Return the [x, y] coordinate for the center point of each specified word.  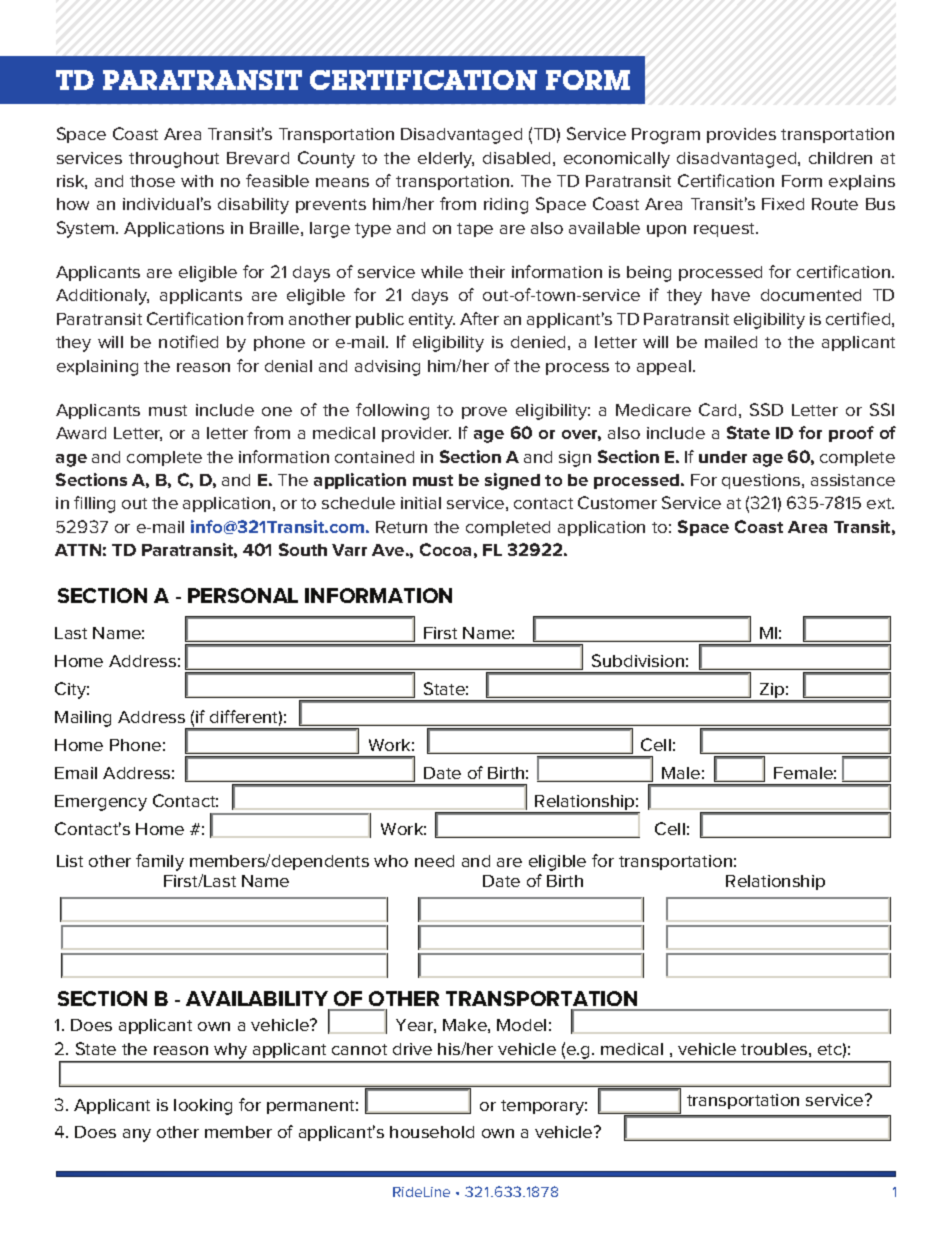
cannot [359, 1049]
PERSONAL [243, 595]
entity [432, 321]
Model [521, 1025]
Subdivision [638, 660]
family [160, 862]
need [434, 861]
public [380, 320]
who [391, 861]
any [137, 1135]
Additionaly [102, 297]
